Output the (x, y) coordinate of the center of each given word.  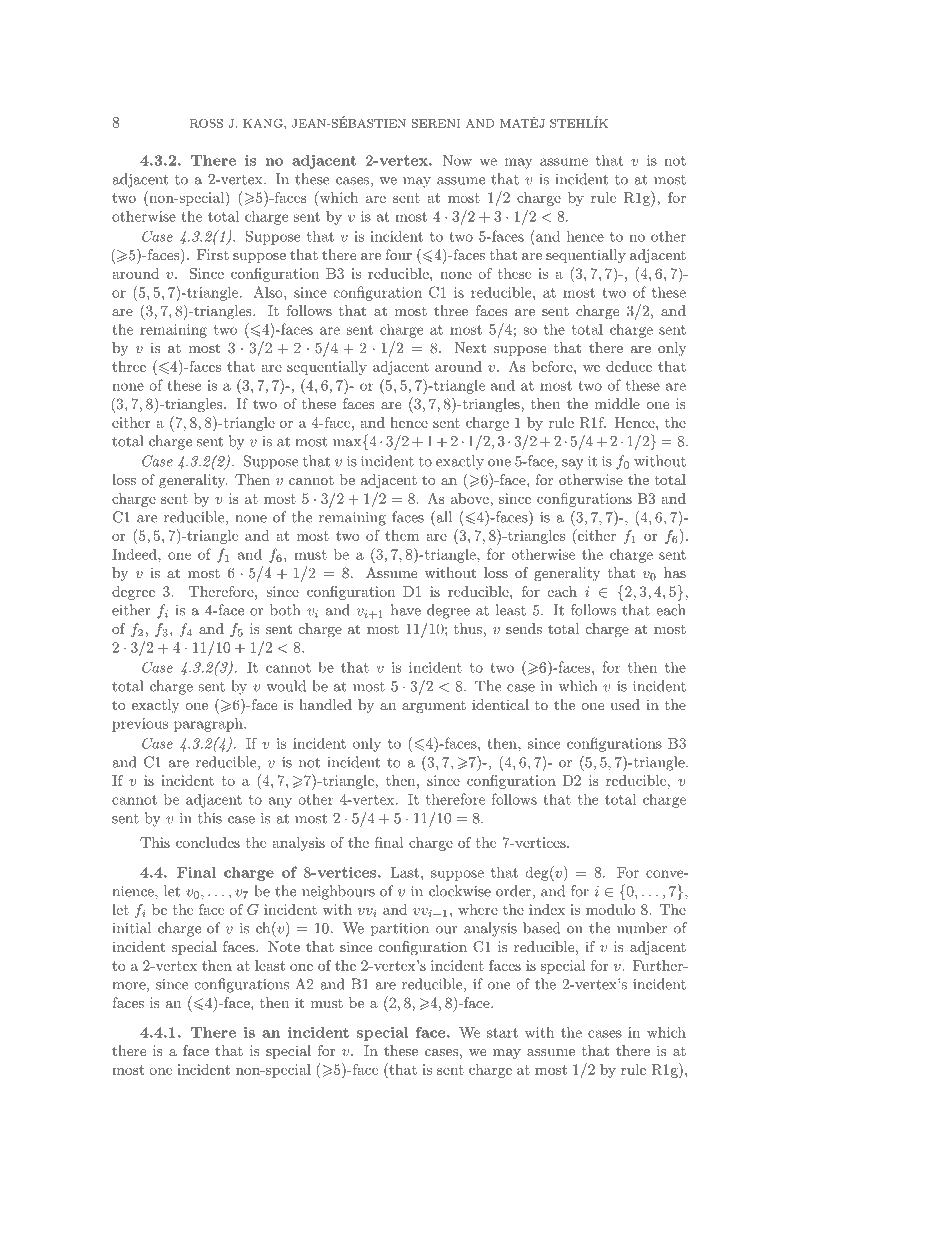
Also (269, 292)
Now (457, 160)
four (398, 254)
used (625, 704)
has (675, 572)
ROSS (206, 123)
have (406, 610)
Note (284, 946)
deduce (629, 366)
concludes (208, 842)
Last (405, 872)
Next (470, 347)
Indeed (135, 554)
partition (400, 930)
